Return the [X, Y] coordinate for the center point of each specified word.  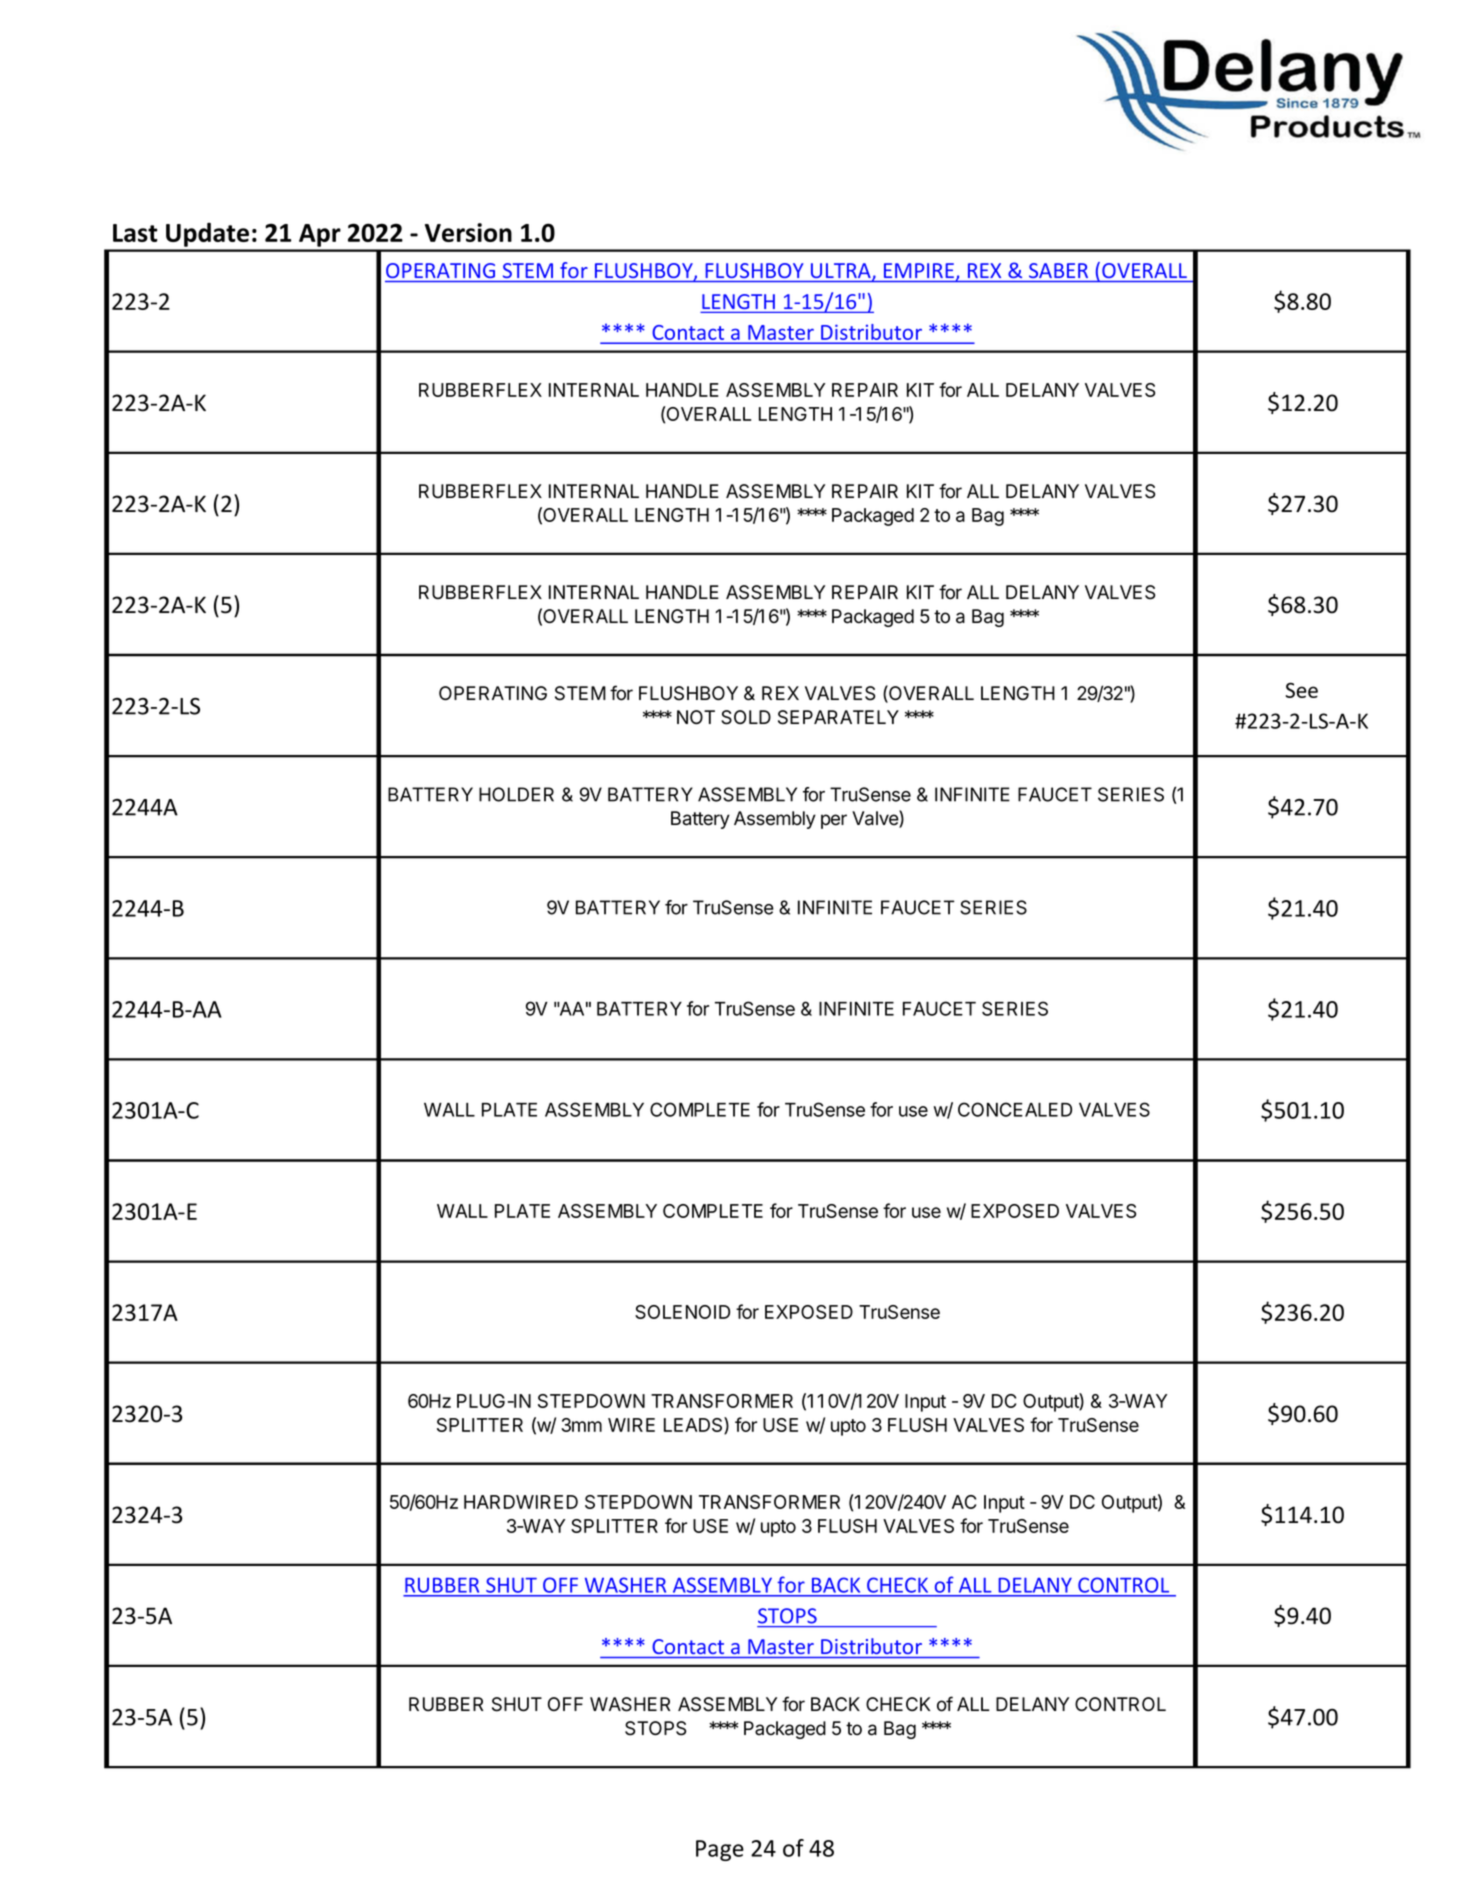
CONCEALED [1015, 1109]
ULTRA [842, 272]
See [1302, 690]
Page [720, 1850]
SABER [1058, 270]
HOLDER [516, 794]
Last [135, 233]
